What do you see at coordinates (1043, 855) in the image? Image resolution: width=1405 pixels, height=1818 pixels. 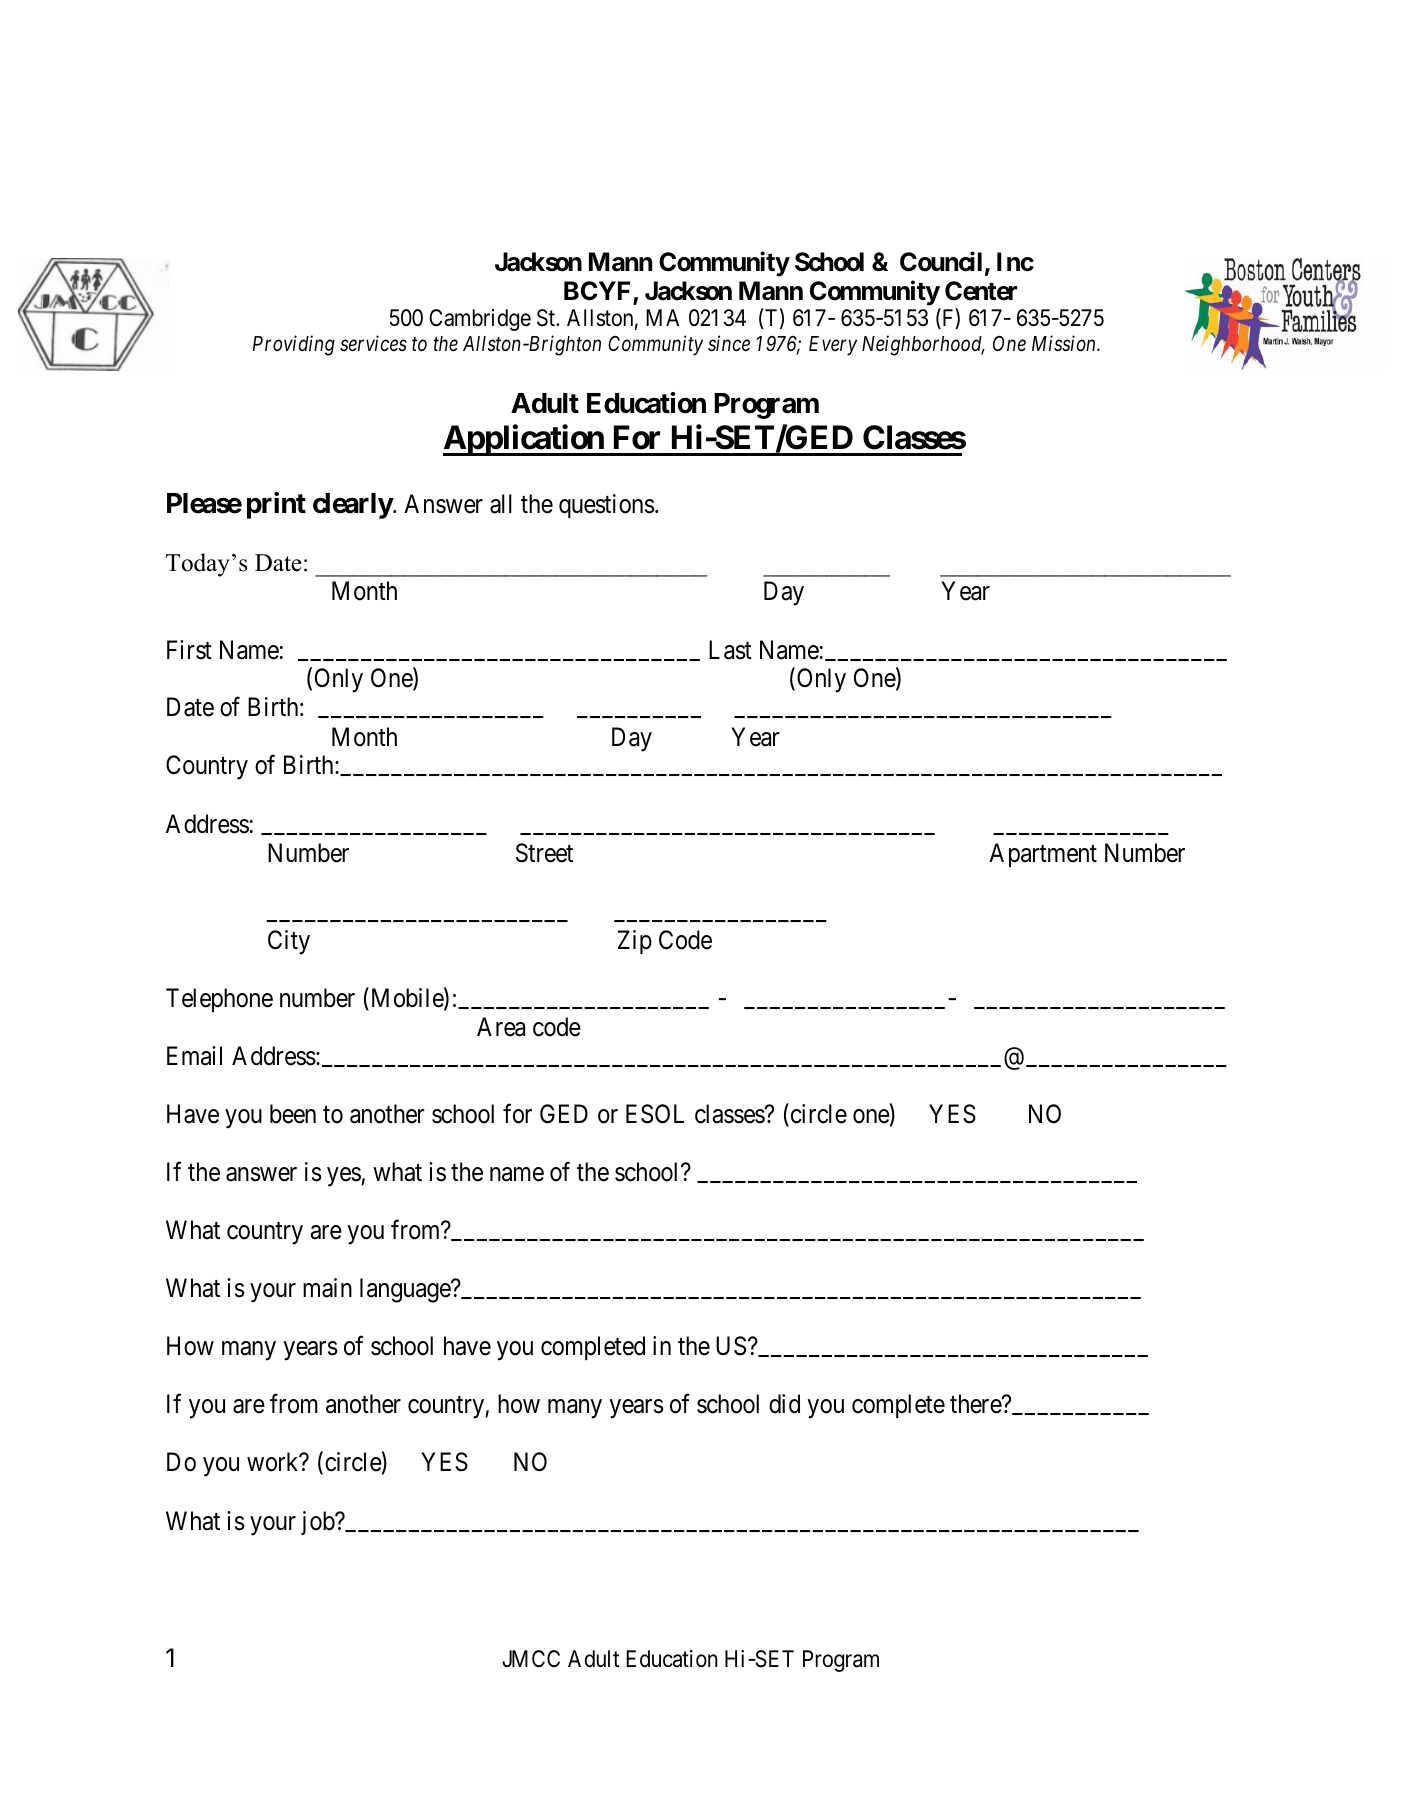 I see `Apartment` at bounding box center [1043, 855].
